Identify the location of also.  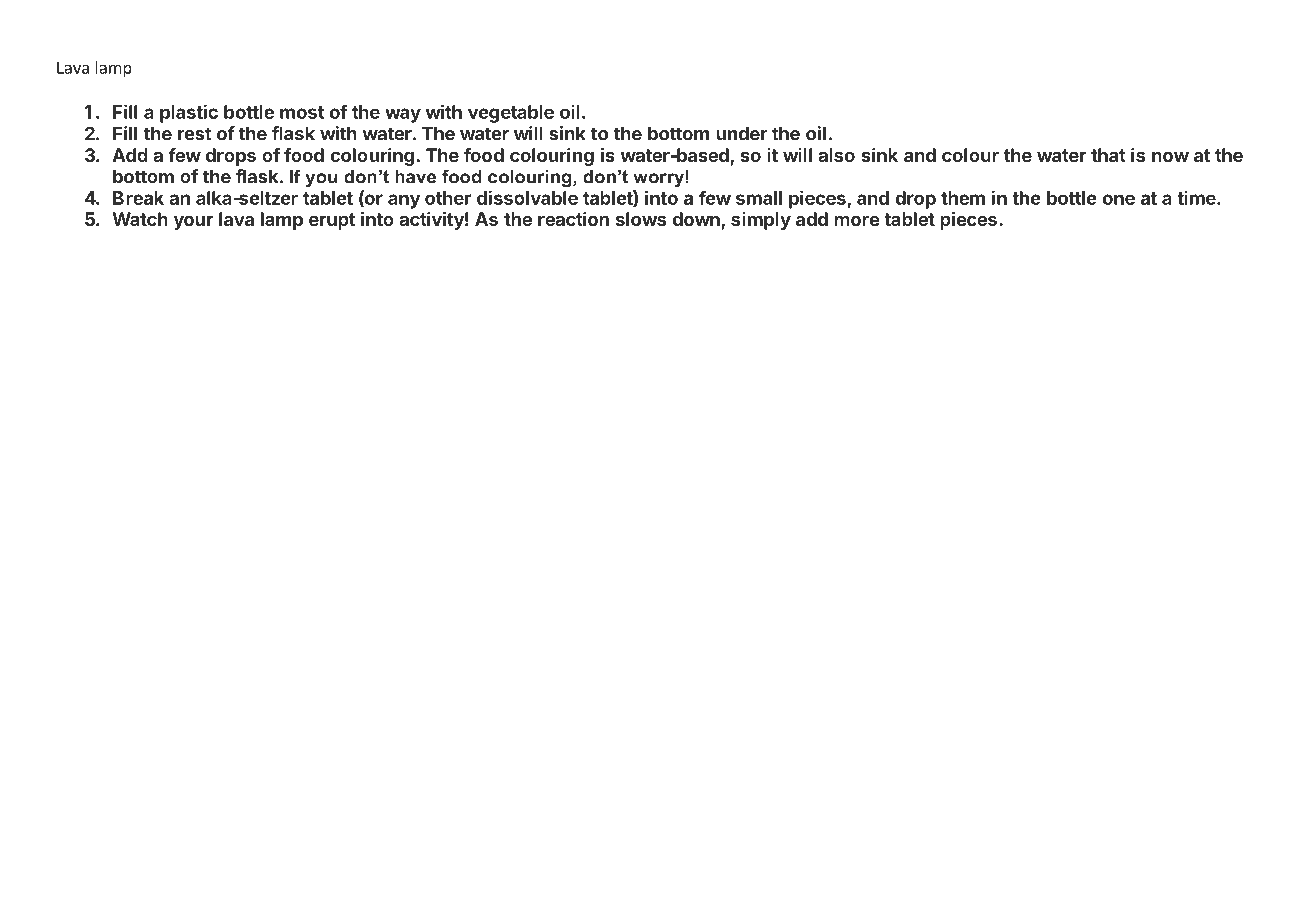
(836, 155).
